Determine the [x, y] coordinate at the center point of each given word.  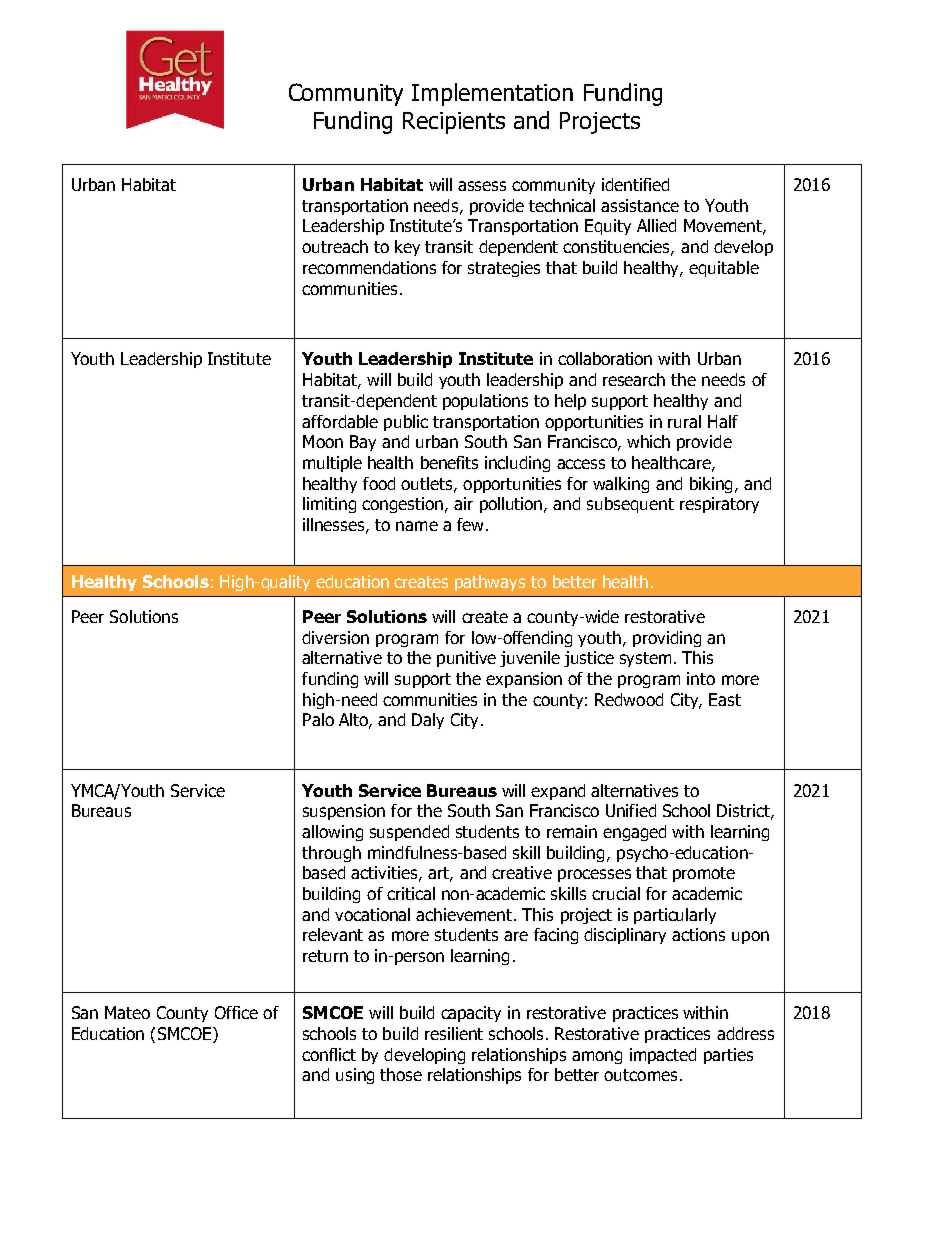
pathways [490, 583]
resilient [454, 1033]
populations [485, 402]
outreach [335, 246]
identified [635, 184]
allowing [332, 833]
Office [236, 1012]
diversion [335, 637]
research [634, 379]
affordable [340, 421]
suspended [409, 833]
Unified [631, 810]
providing [667, 639]
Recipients [454, 123]
